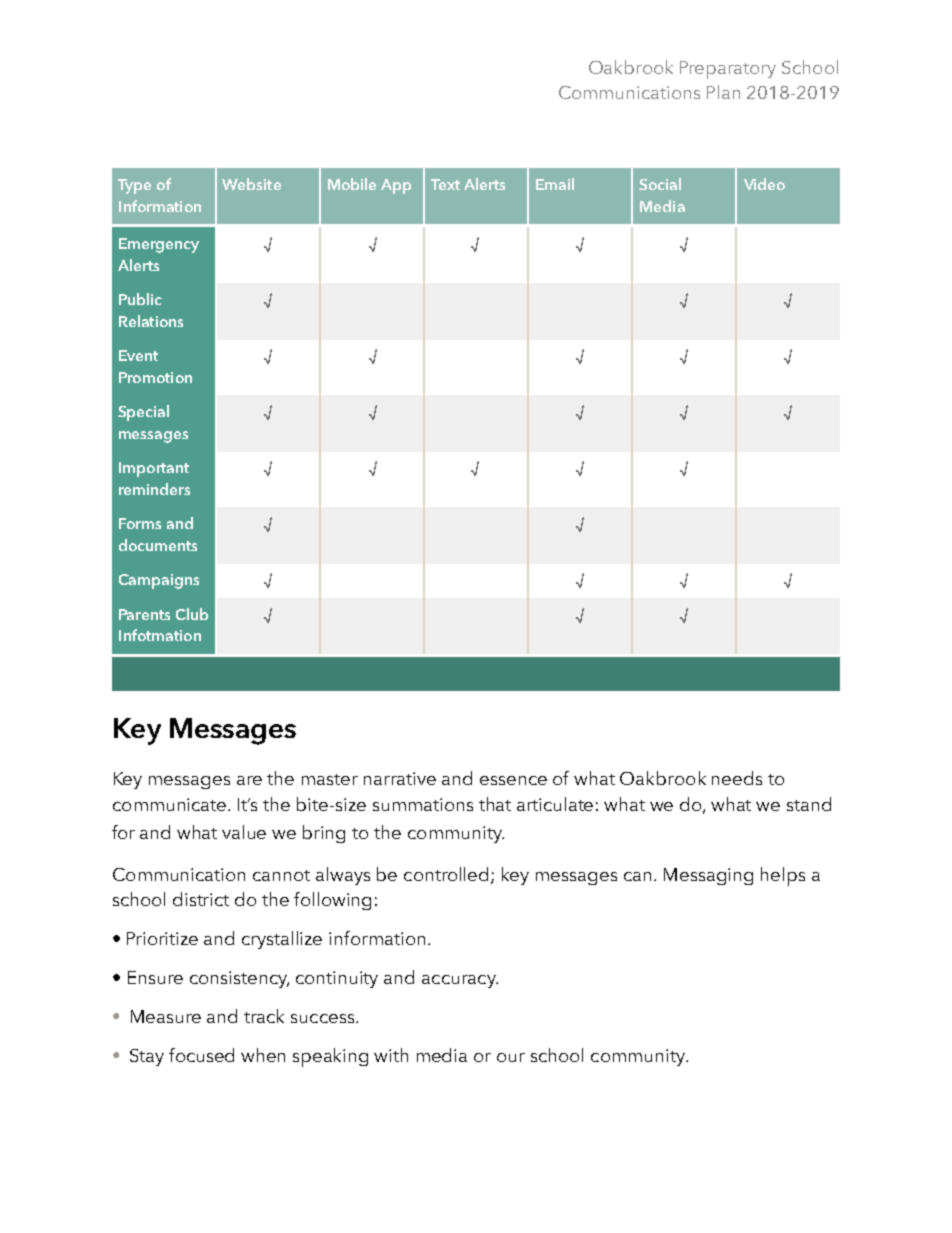  I want to click on Messaging, so click(708, 876).
